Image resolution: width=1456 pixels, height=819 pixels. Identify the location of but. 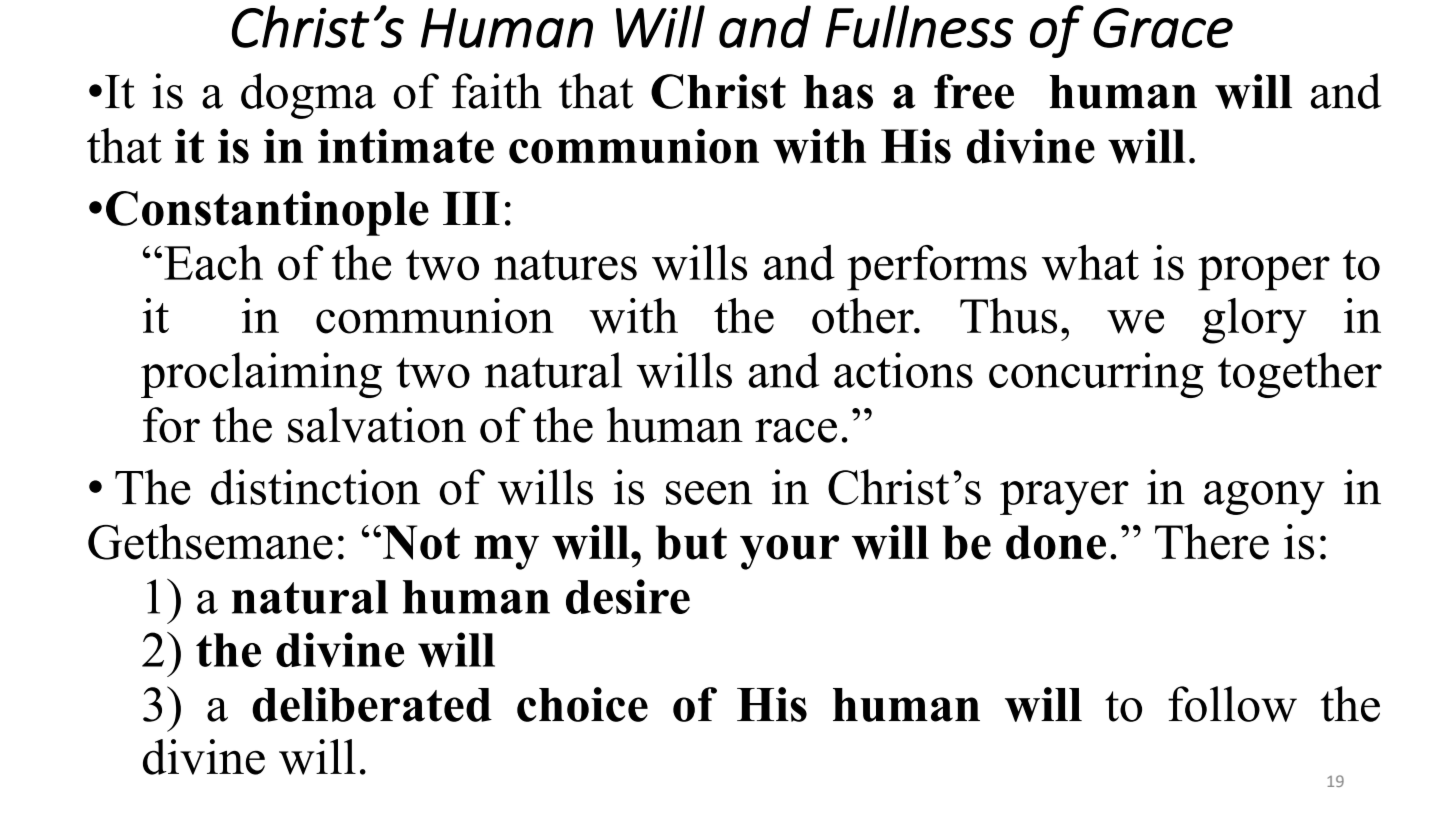
(691, 542).
